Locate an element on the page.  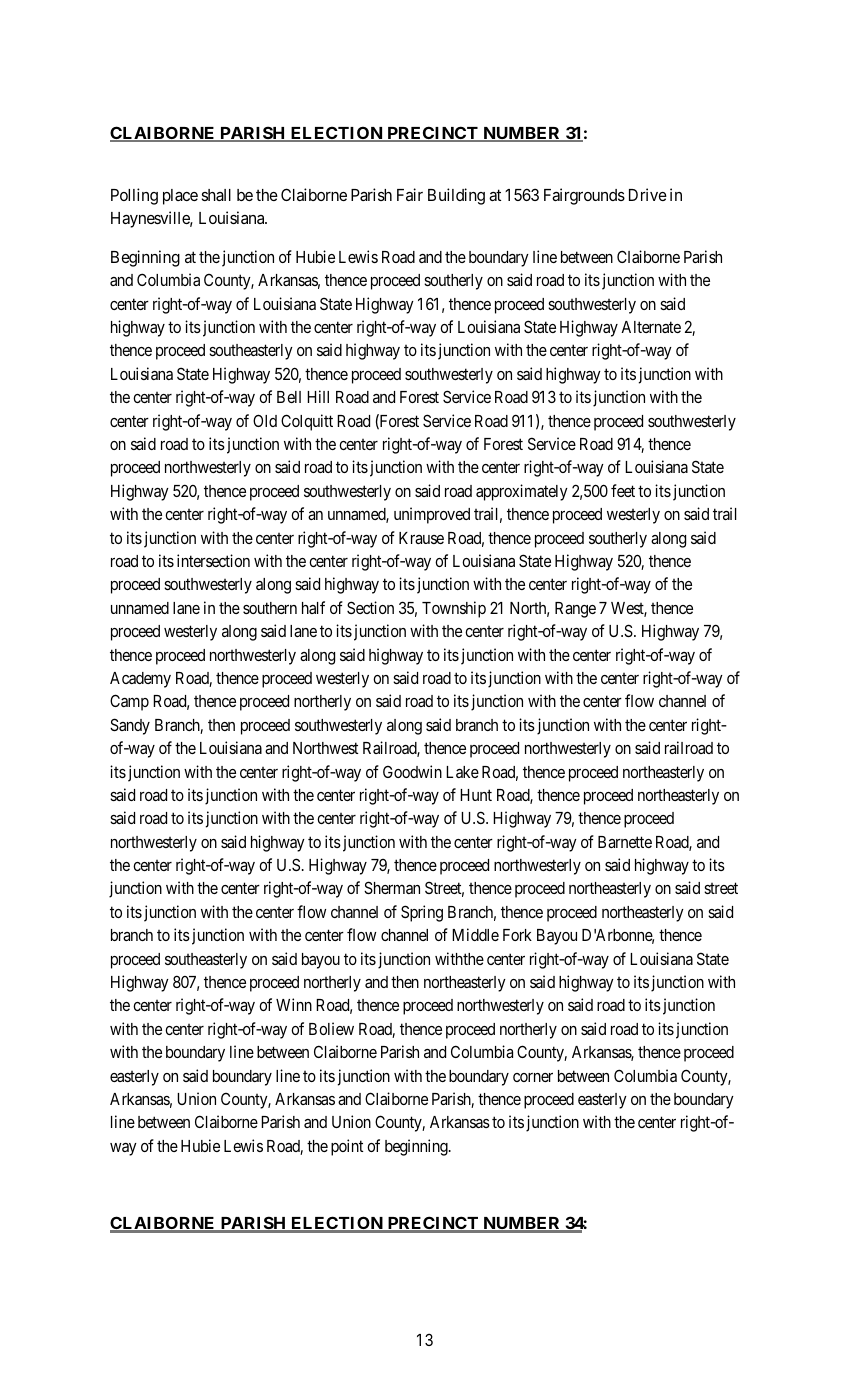
Township is located at coordinates (454, 609).
